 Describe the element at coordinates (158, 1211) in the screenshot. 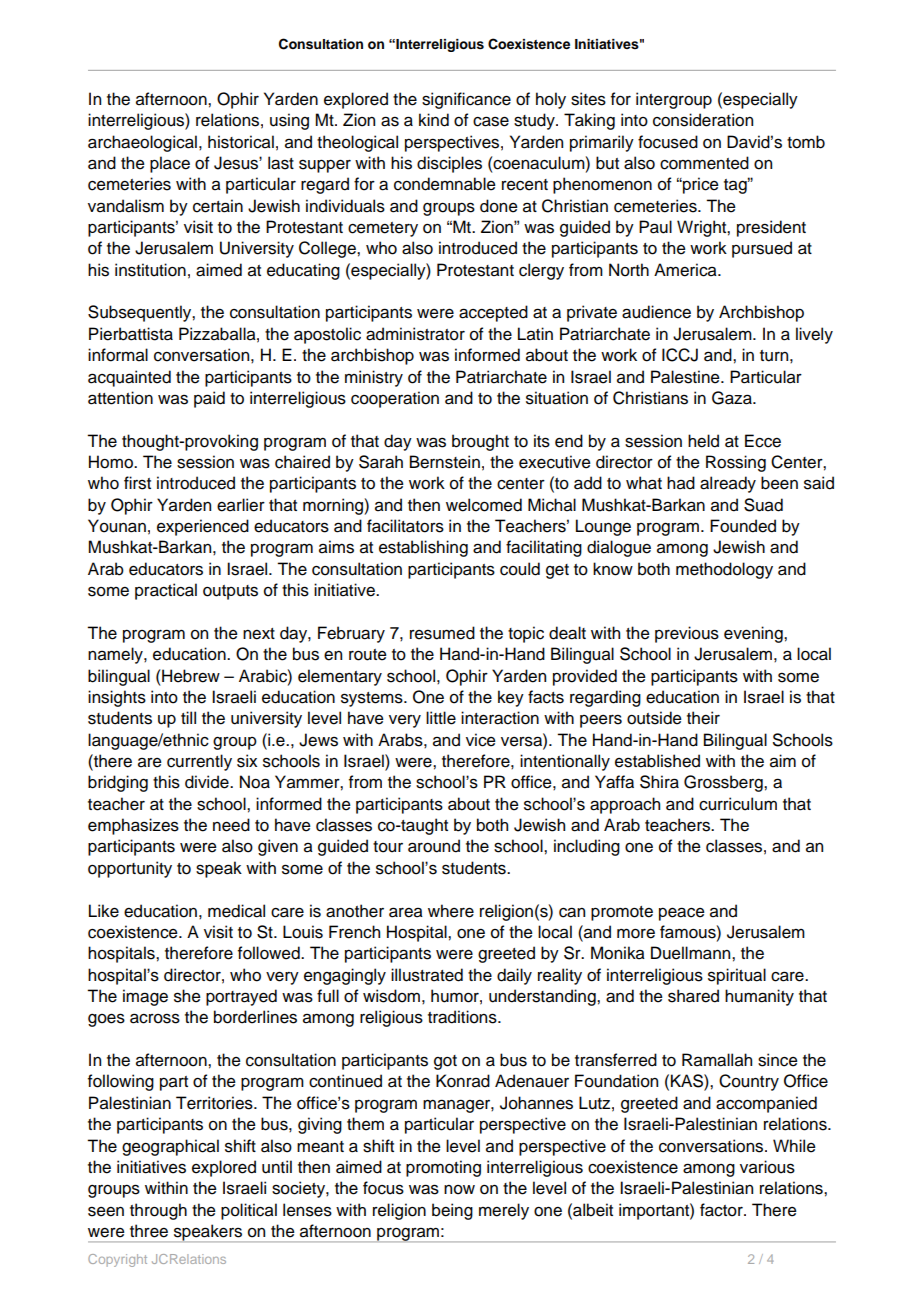

I see `through` at that location.
